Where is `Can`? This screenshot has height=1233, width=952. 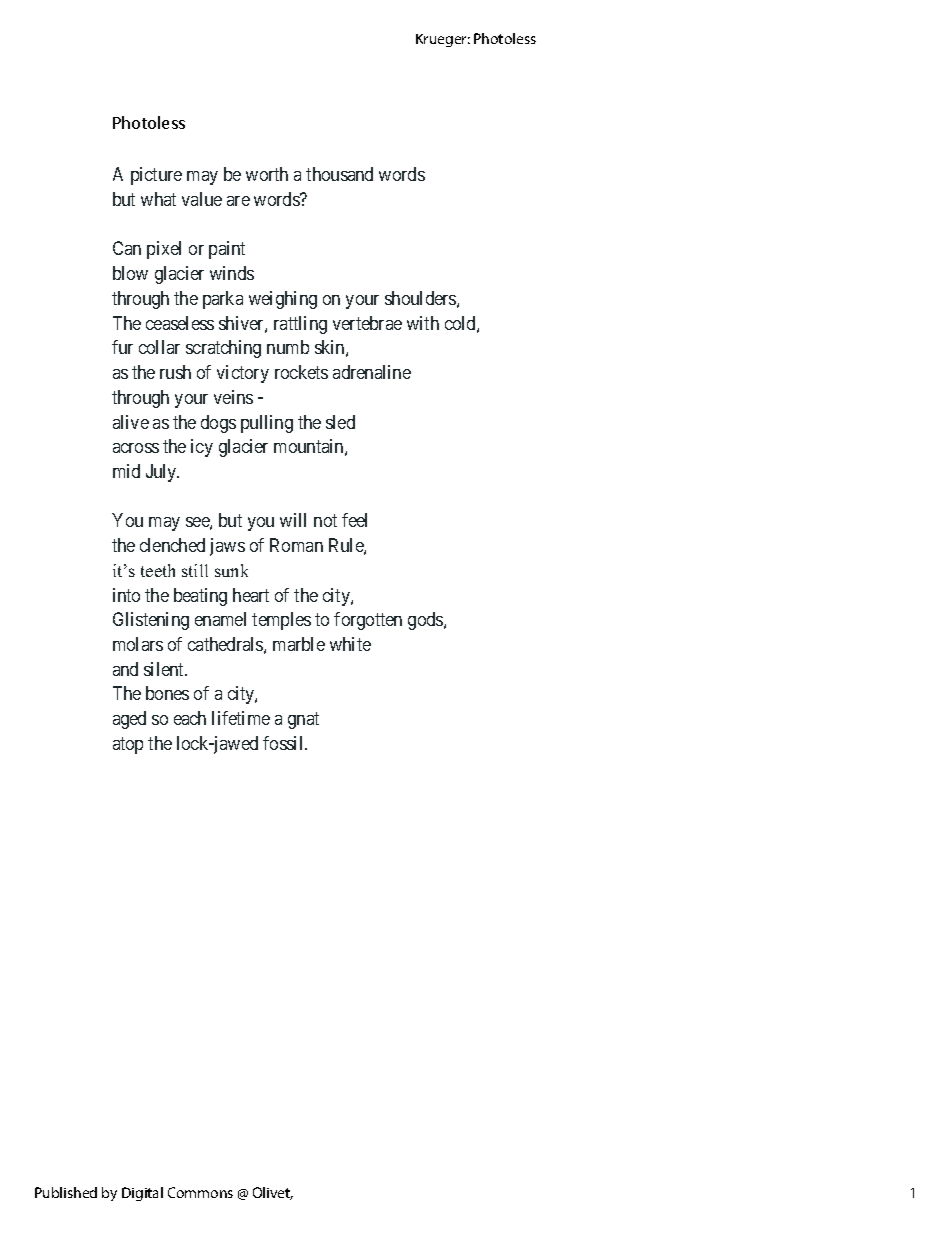 Can is located at coordinates (127, 248).
